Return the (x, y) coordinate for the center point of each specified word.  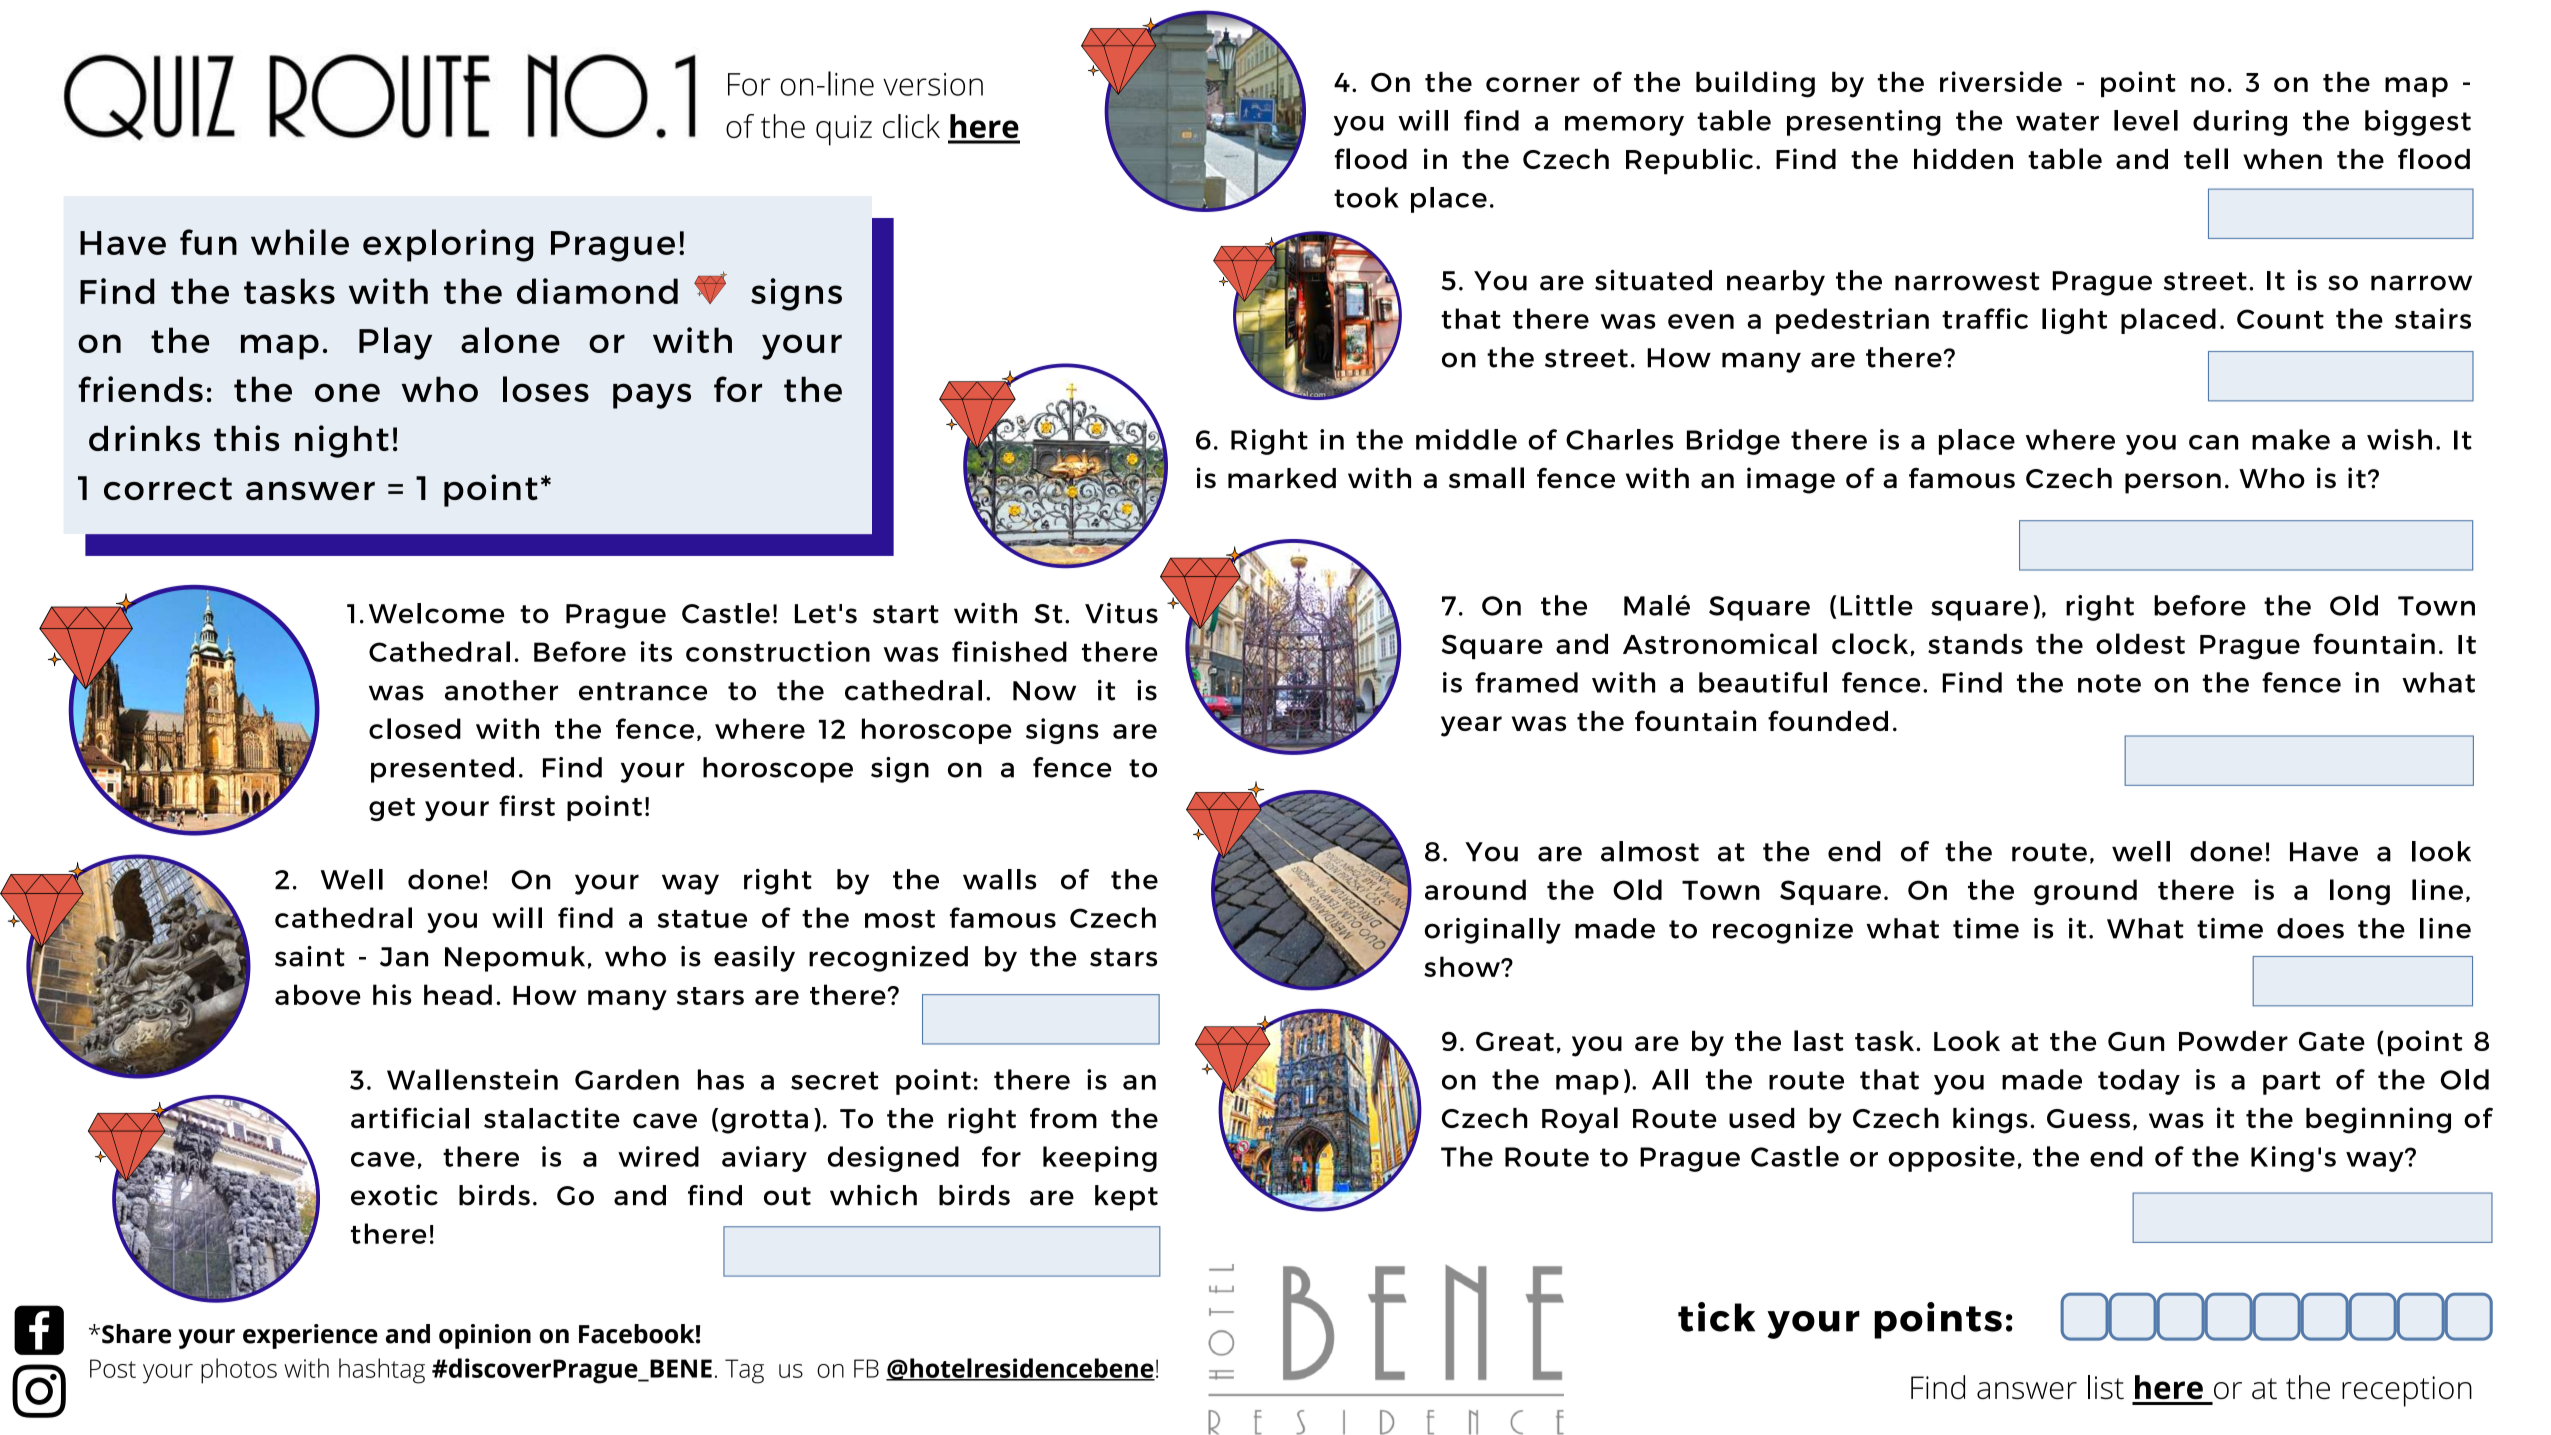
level (2146, 120)
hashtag (382, 1371)
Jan (404, 957)
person (2173, 483)
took (1366, 197)
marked (1282, 478)
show (1463, 966)
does (2310, 928)
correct (168, 488)
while (300, 242)
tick (1716, 1317)
